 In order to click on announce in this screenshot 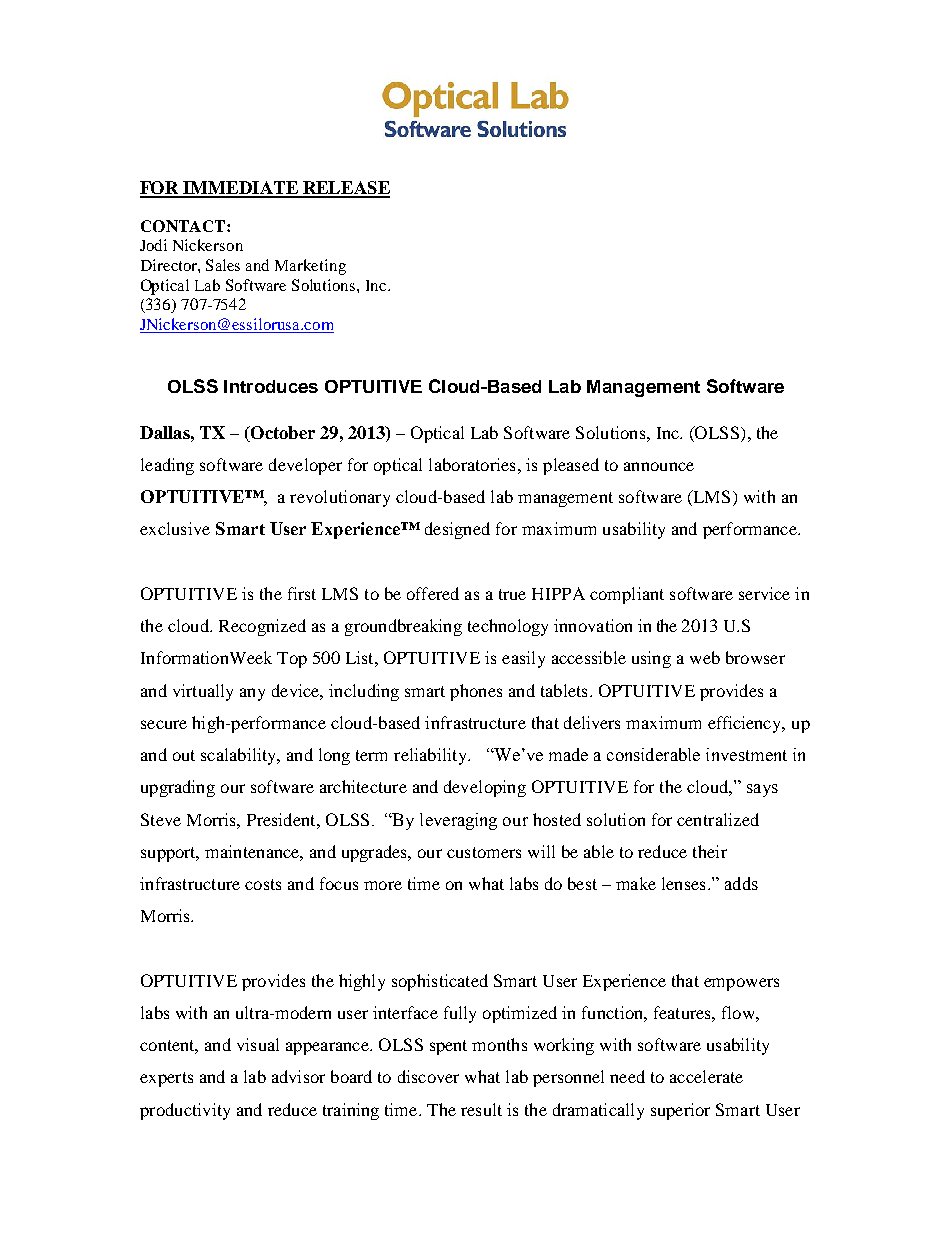, I will do `click(659, 466)`.
